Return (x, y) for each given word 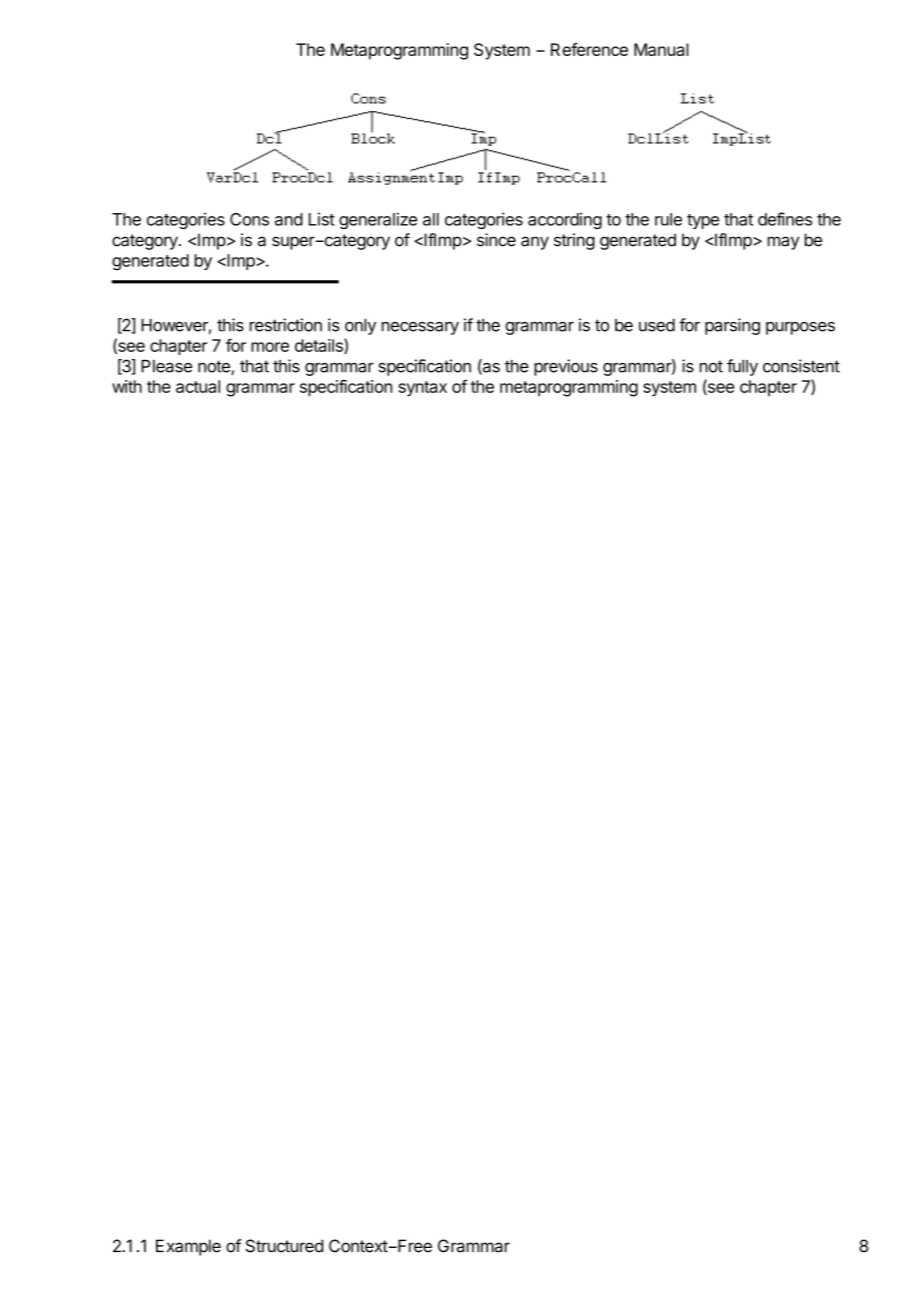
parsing (732, 326)
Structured (284, 1246)
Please (166, 366)
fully (742, 367)
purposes (800, 328)
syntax (422, 389)
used (657, 325)
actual (198, 386)
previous (566, 367)
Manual (661, 49)
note (215, 367)
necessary (420, 328)
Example (188, 1247)
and (289, 219)
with (127, 386)
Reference (589, 49)
